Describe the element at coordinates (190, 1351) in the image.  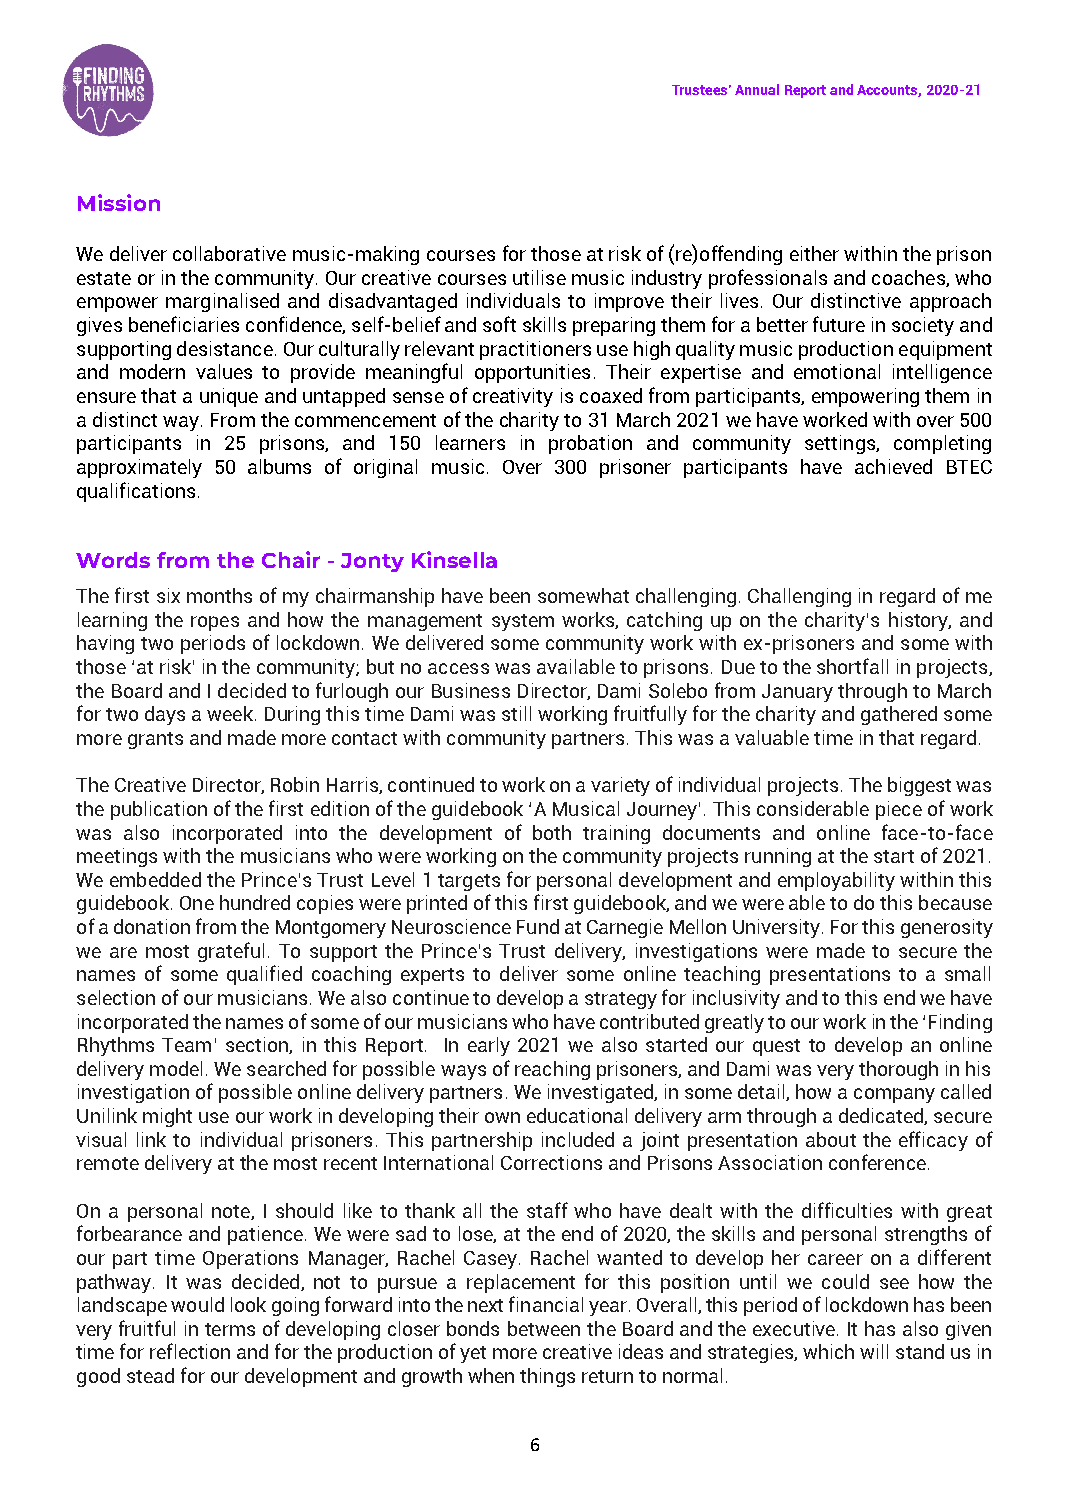
I see `reflection` at that location.
